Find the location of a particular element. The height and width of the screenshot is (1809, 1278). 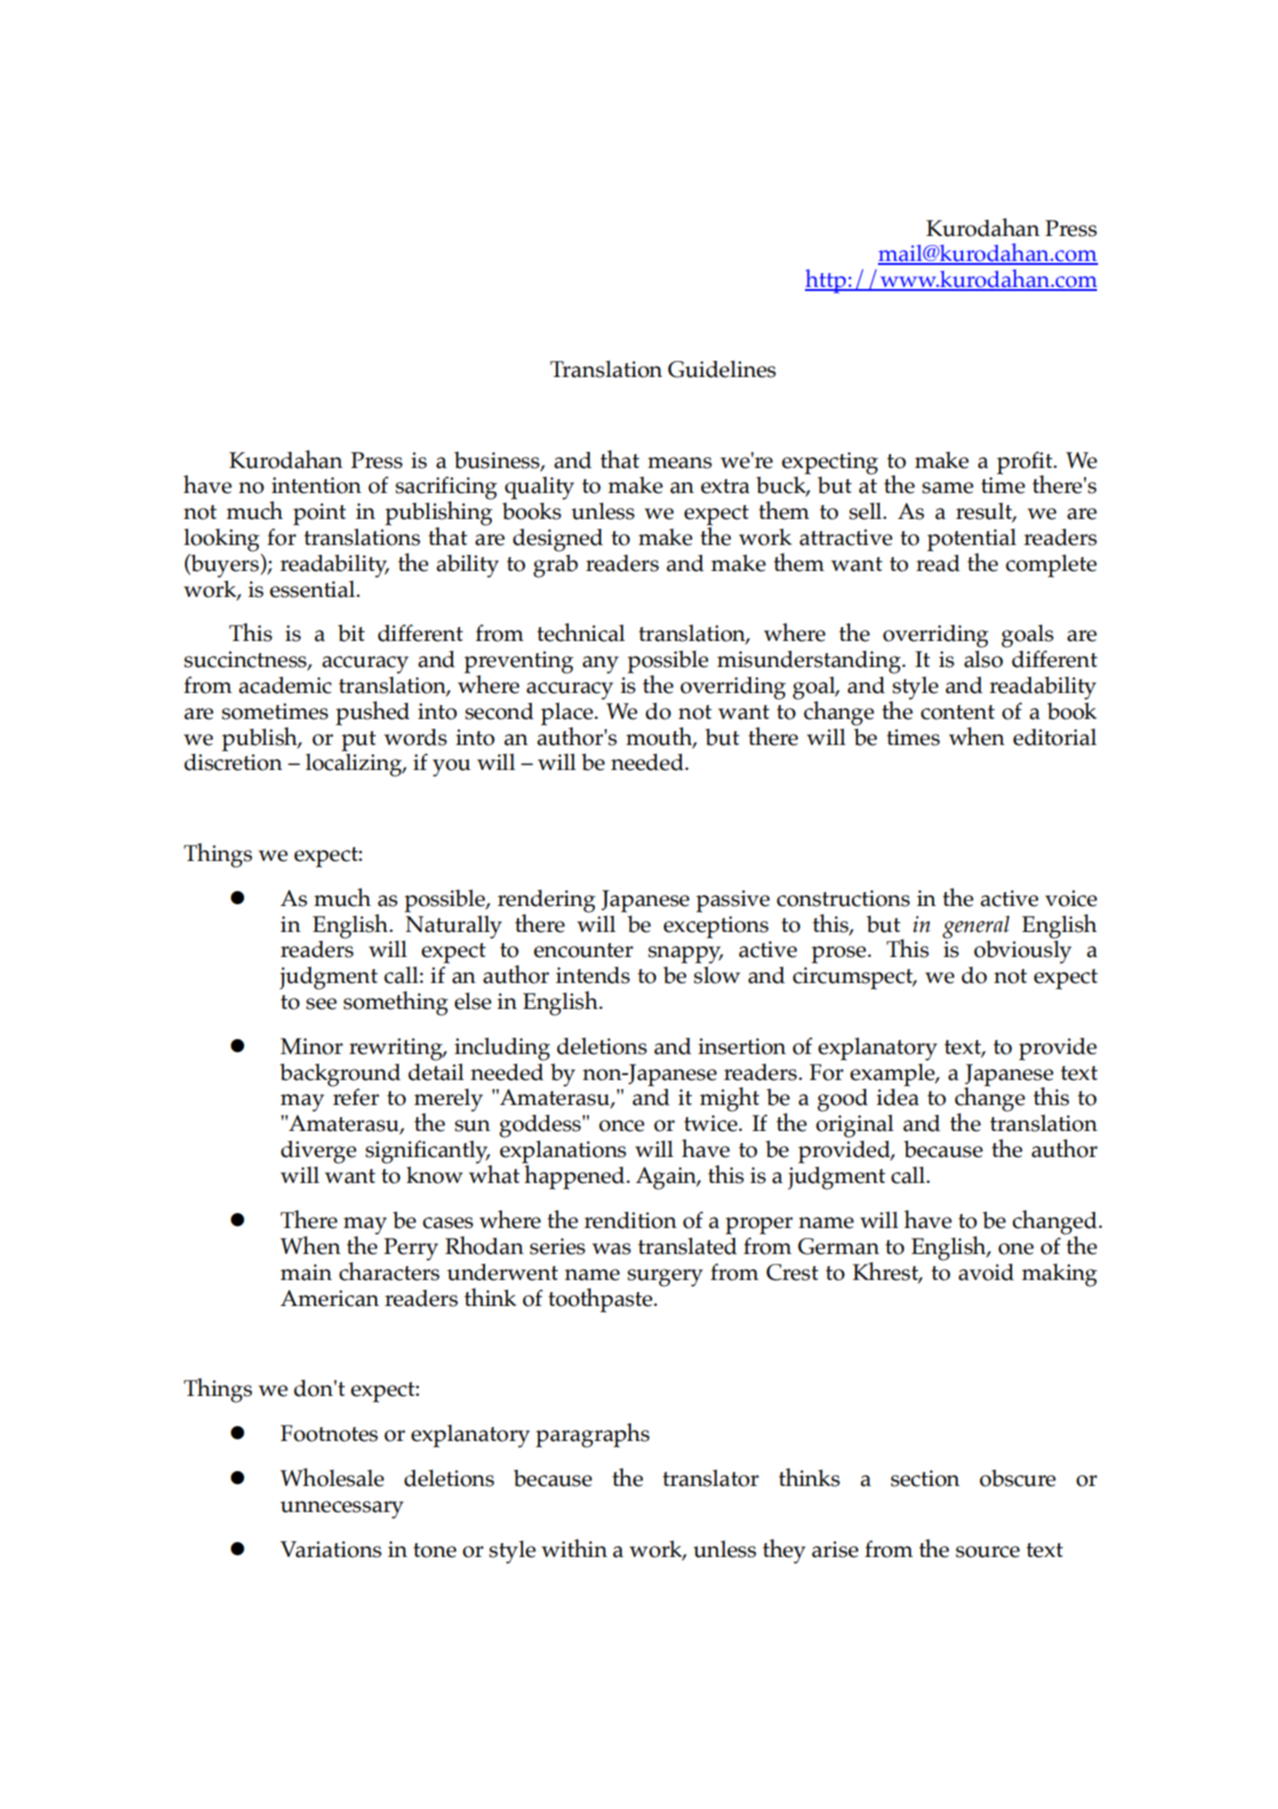

translator is located at coordinates (711, 1478).
